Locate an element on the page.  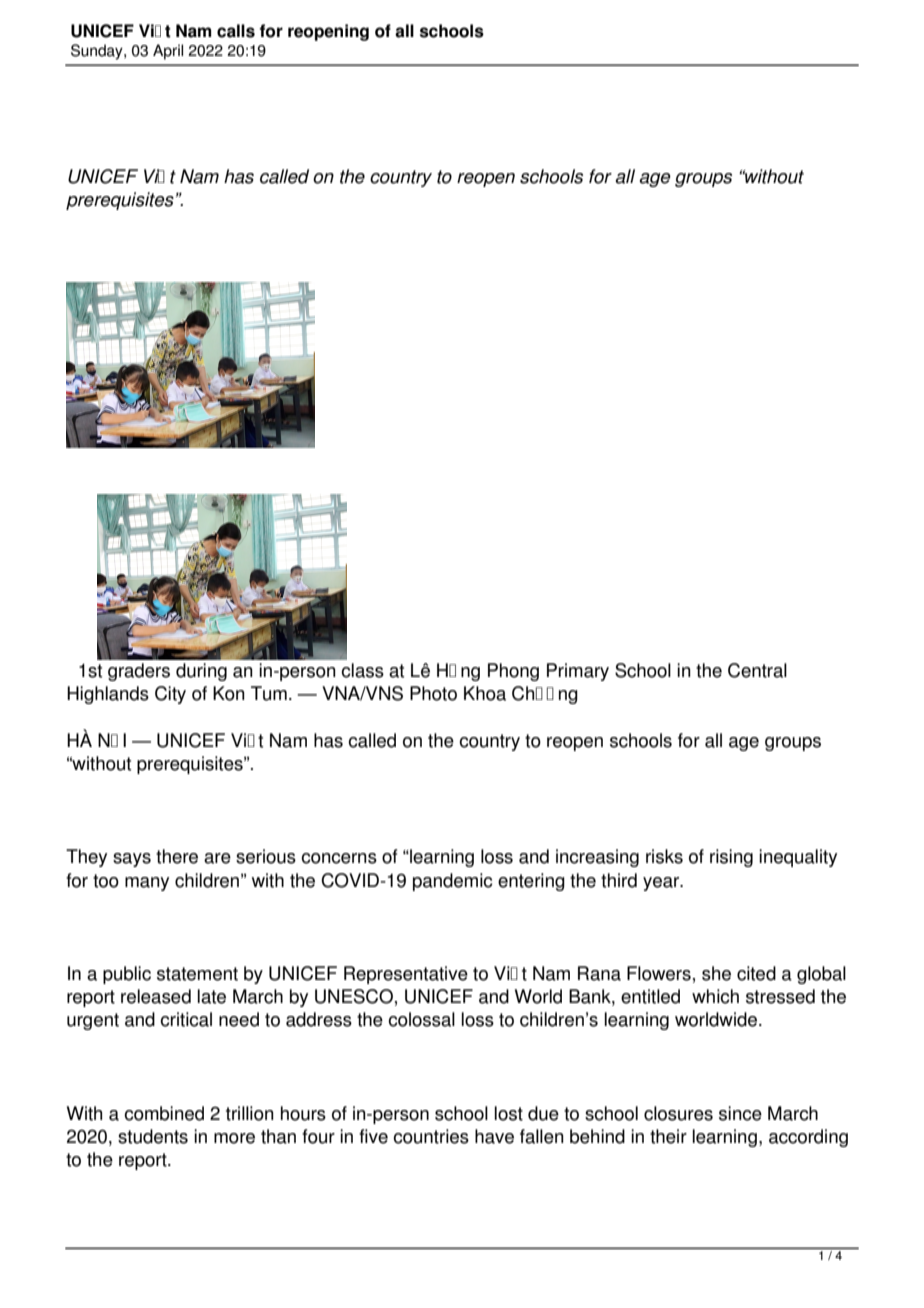
Phong is located at coordinates (513, 672).
